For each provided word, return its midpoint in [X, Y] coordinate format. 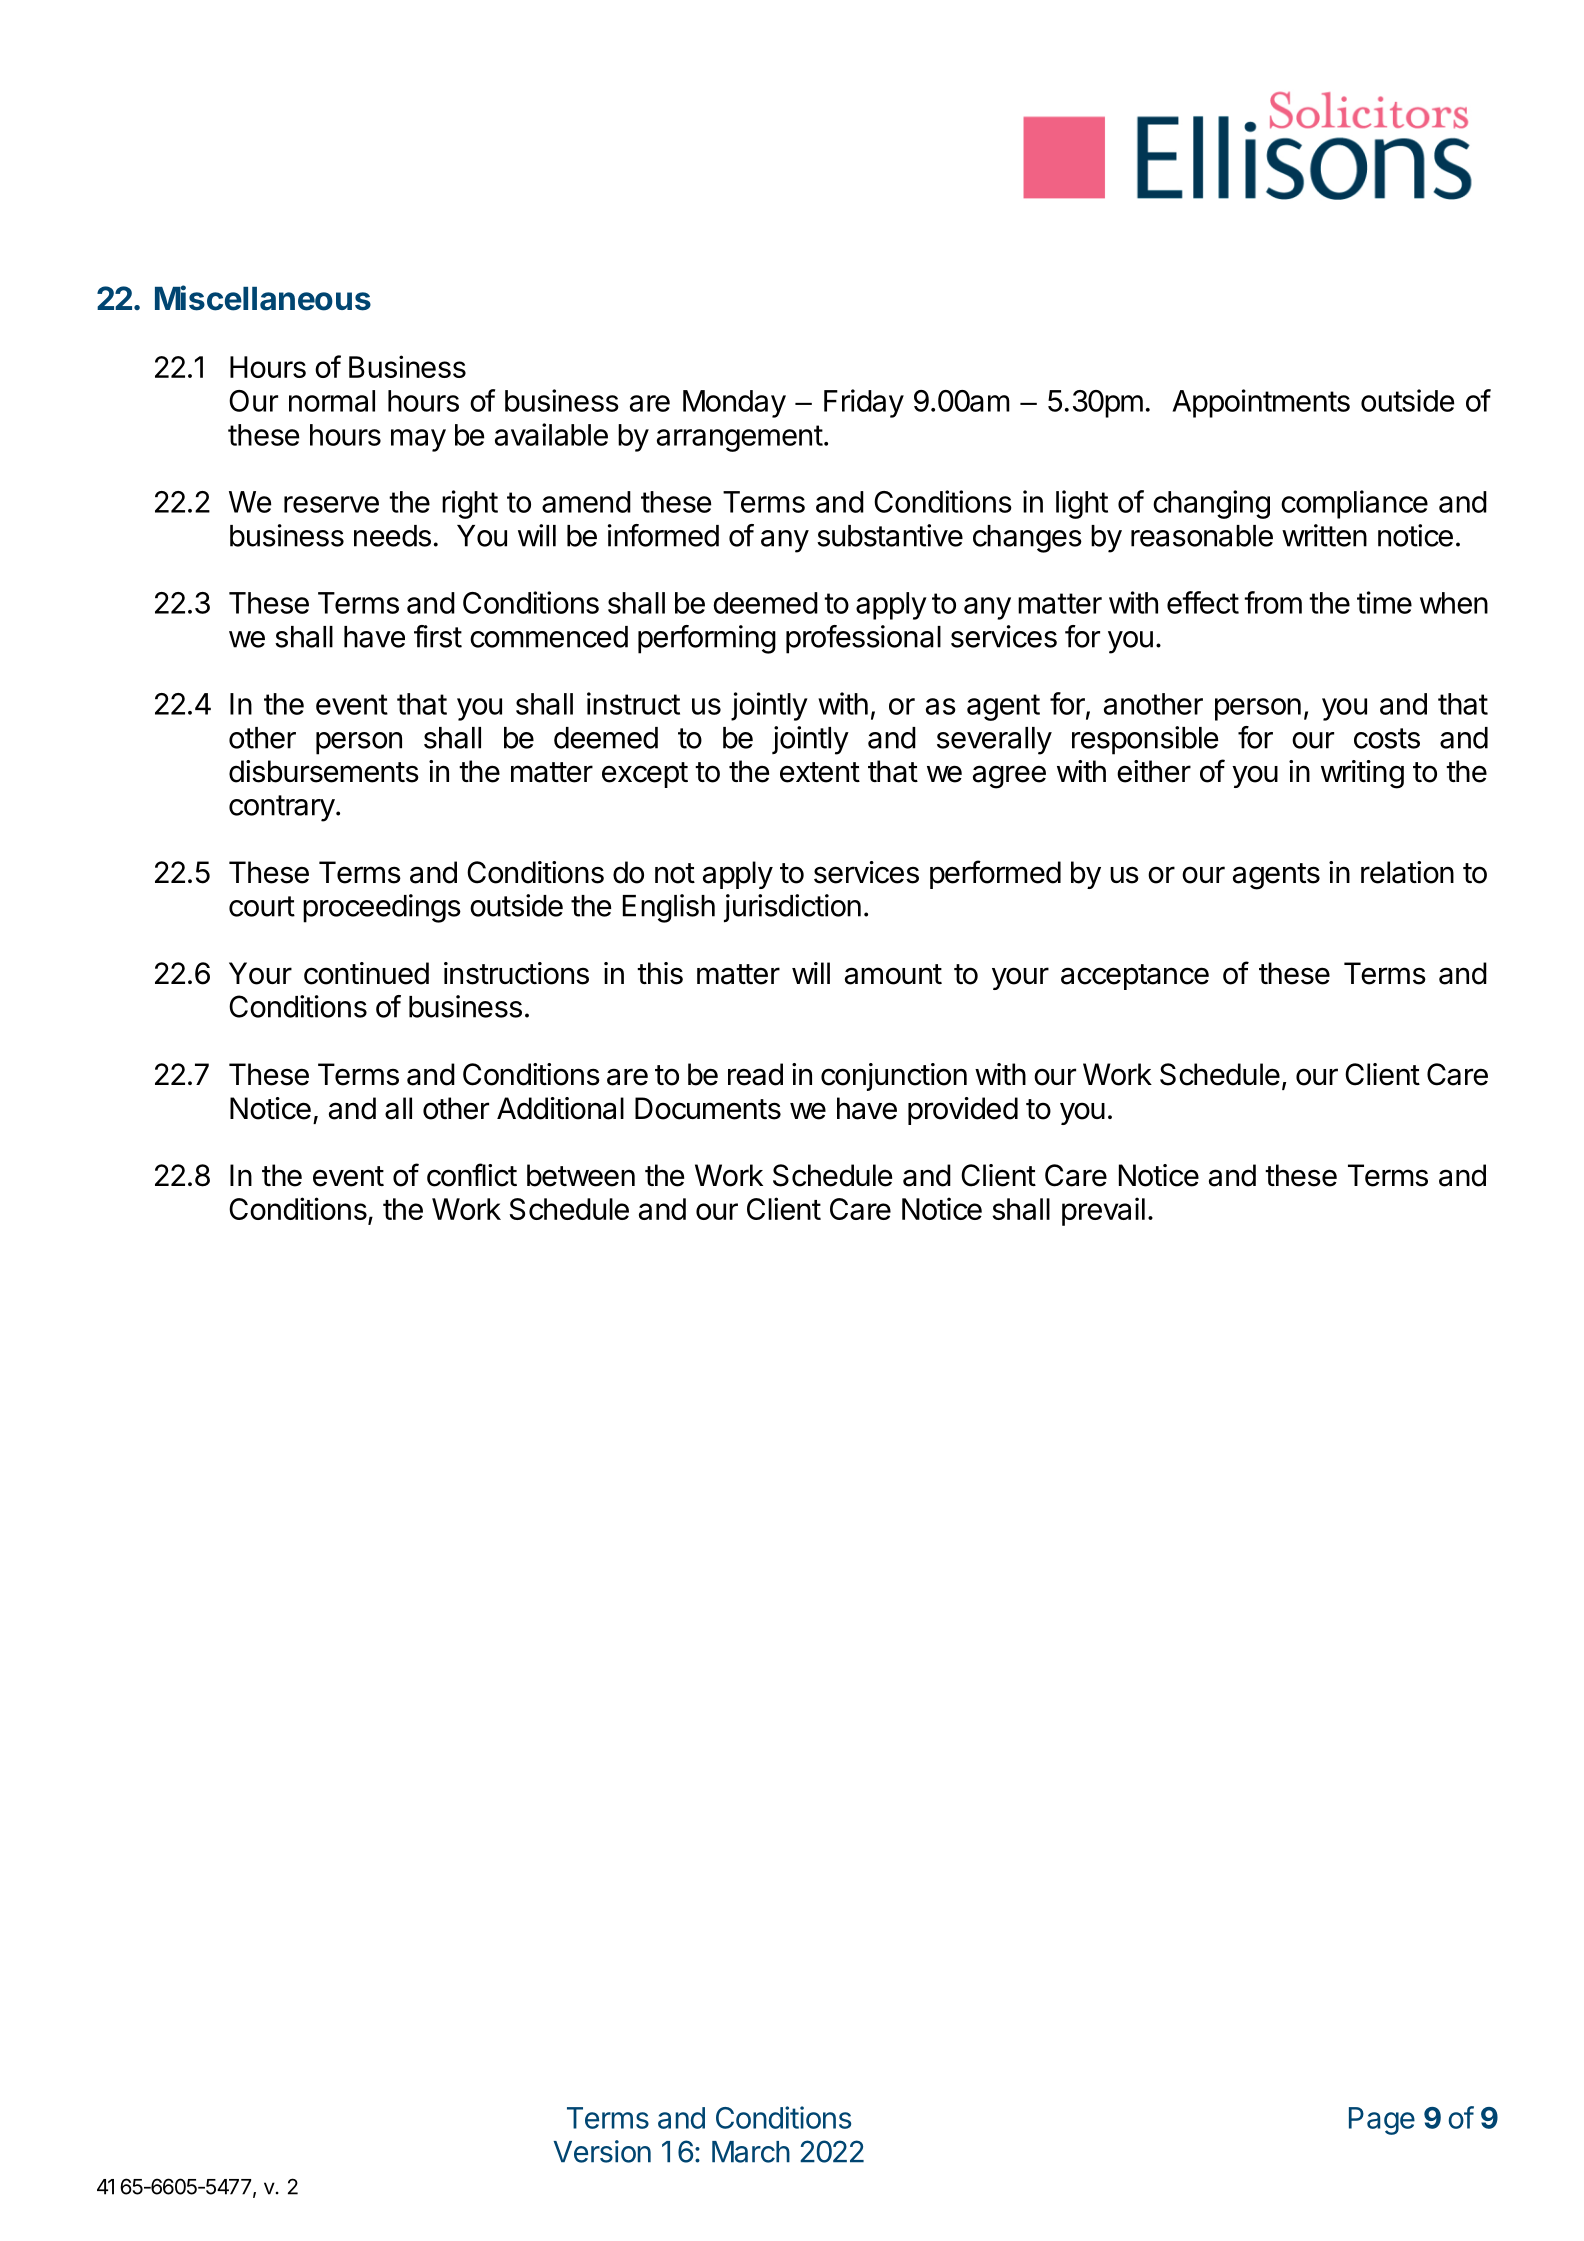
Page [1382, 2121]
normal [332, 401]
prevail [1103, 1211]
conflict [472, 1175]
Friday [864, 403]
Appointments [1261, 403]
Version [602, 2151]
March [751, 2152]
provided [963, 1111]
